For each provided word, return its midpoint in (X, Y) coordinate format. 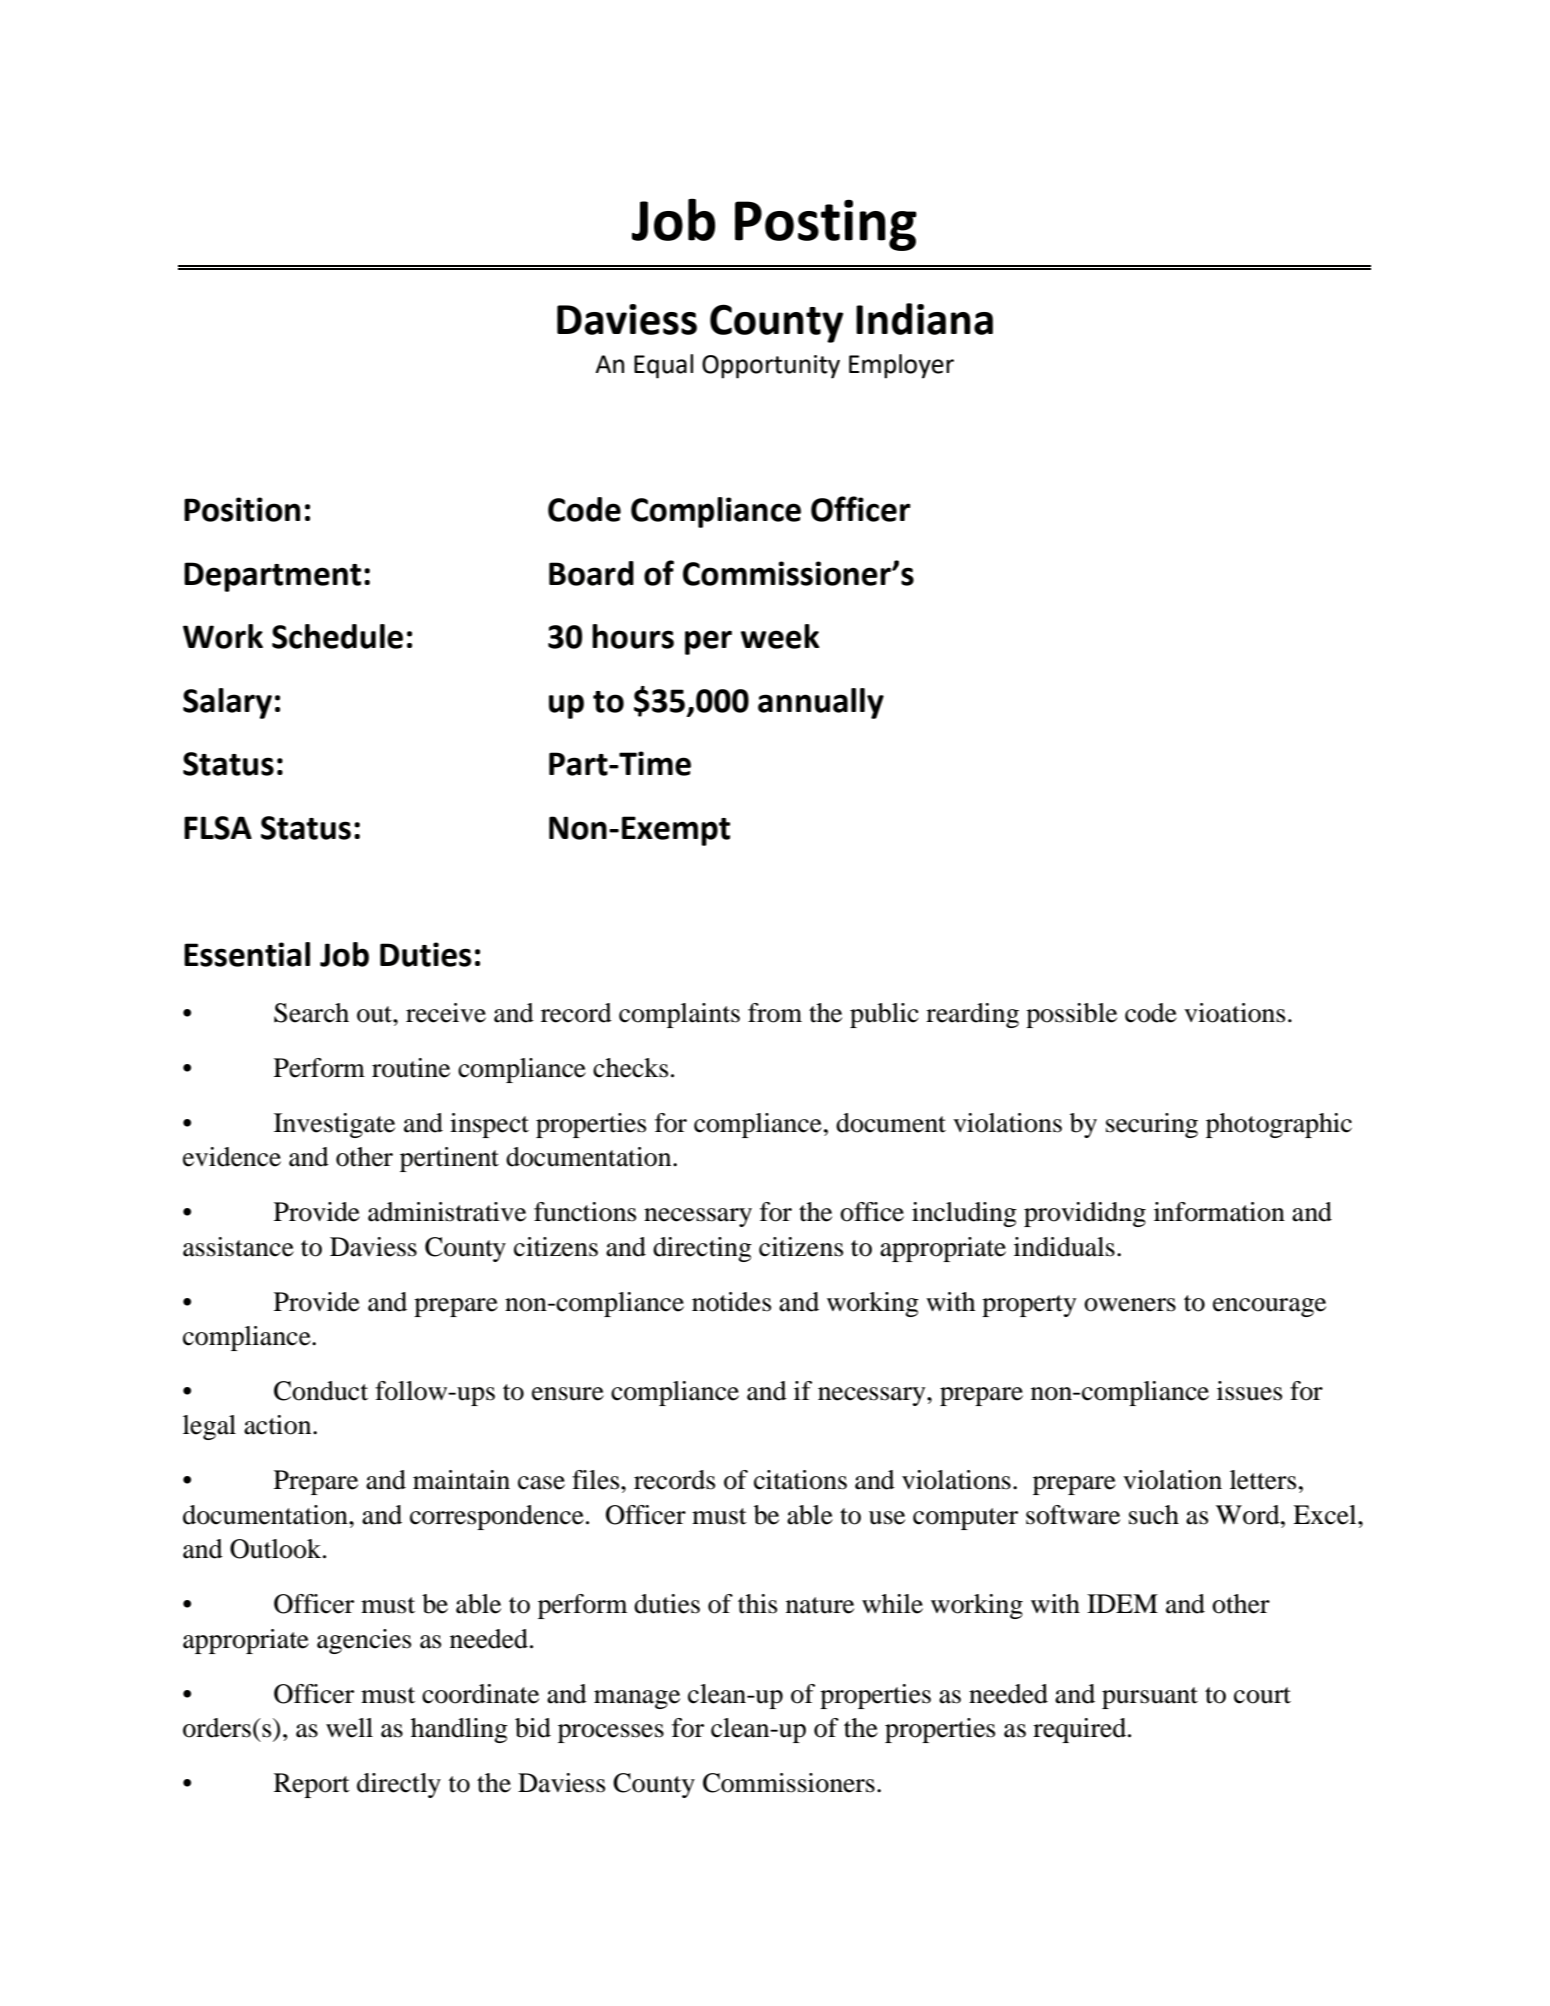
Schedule (337, 636)
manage (637, 1699)
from (775, 1013)
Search (311, 1013)
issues (1249, 1391)
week (780, 636)
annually (821, 703)
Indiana (924, 319)
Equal (663, 366)
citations (800, 1480)
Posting (826, 225)
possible (1071, 1015)
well (349, 1728)
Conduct (321, 1391)
